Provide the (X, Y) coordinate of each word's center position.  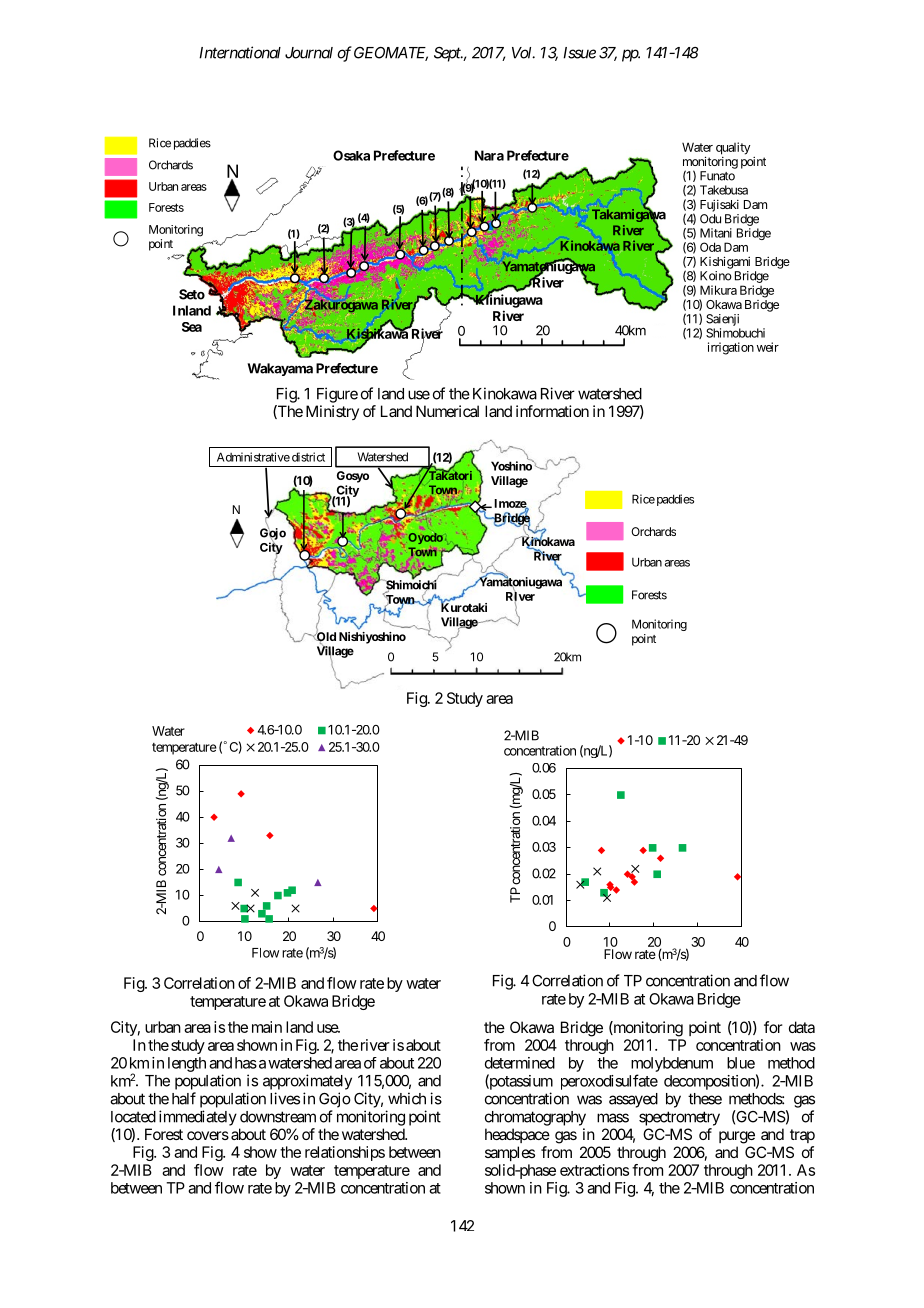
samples (510, 1153)
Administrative (253, 457)
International (240, 52)
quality (733, 148)
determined (520, 1063)
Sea (192, 327)
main (267, 1027)
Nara (489, 155)
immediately (198, 1118)
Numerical (447, 411)
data (802, 1027)
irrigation (731, 348)
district (308, 457)
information (552, 411)
